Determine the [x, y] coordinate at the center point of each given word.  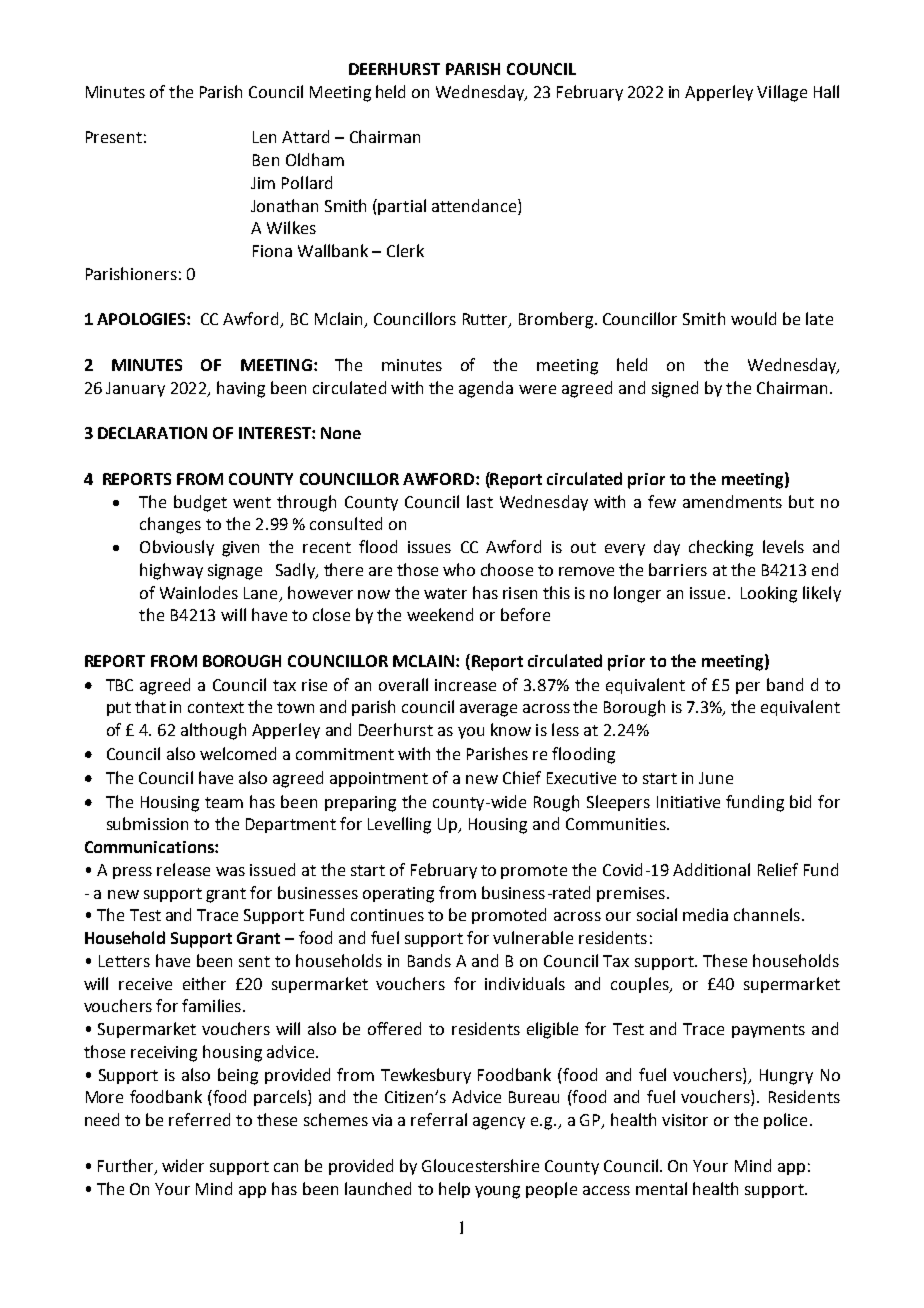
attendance [475, 205]
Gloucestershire [480, 1165]
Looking [769, 594]
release [183, 869]
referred [199, 1119]
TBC [119, 685]
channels [767, 914]
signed [675, 389]
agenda [486, 389]
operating [398, 895]
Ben [266, 160]
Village [782, 93]
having [241, 389]
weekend [440, 614]
